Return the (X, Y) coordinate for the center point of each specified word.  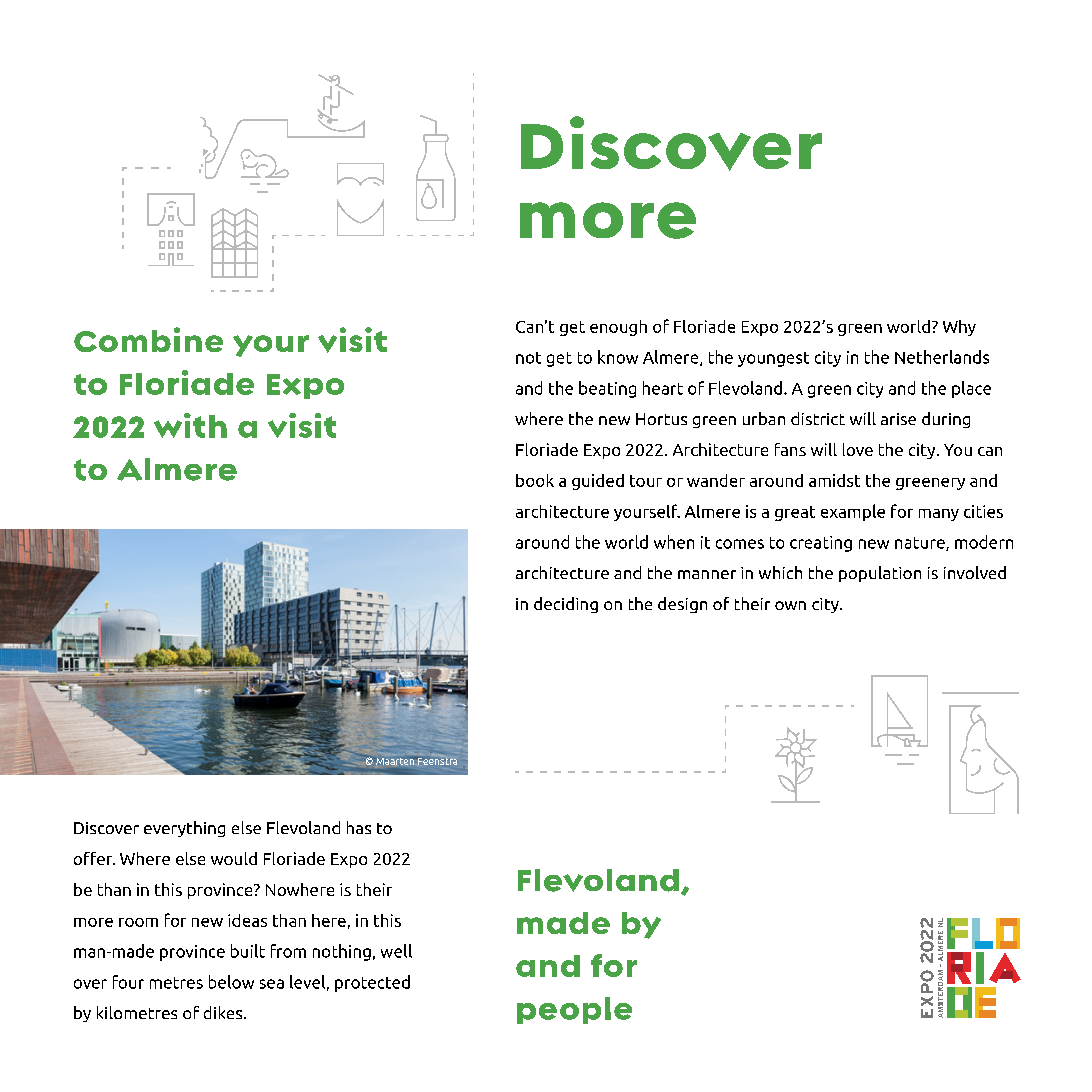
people (574, 1010)
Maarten (395, 761)
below (231, 982)
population (880, 574)
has (359, 827)
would (234, 858)
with (190, 425)
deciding (566, 605)
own (790, 605)
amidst (834, 480)
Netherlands (942, 357)
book (535, 480)
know (618, 357)
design (682, 605)
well (396, 951)
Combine (148, 339)
